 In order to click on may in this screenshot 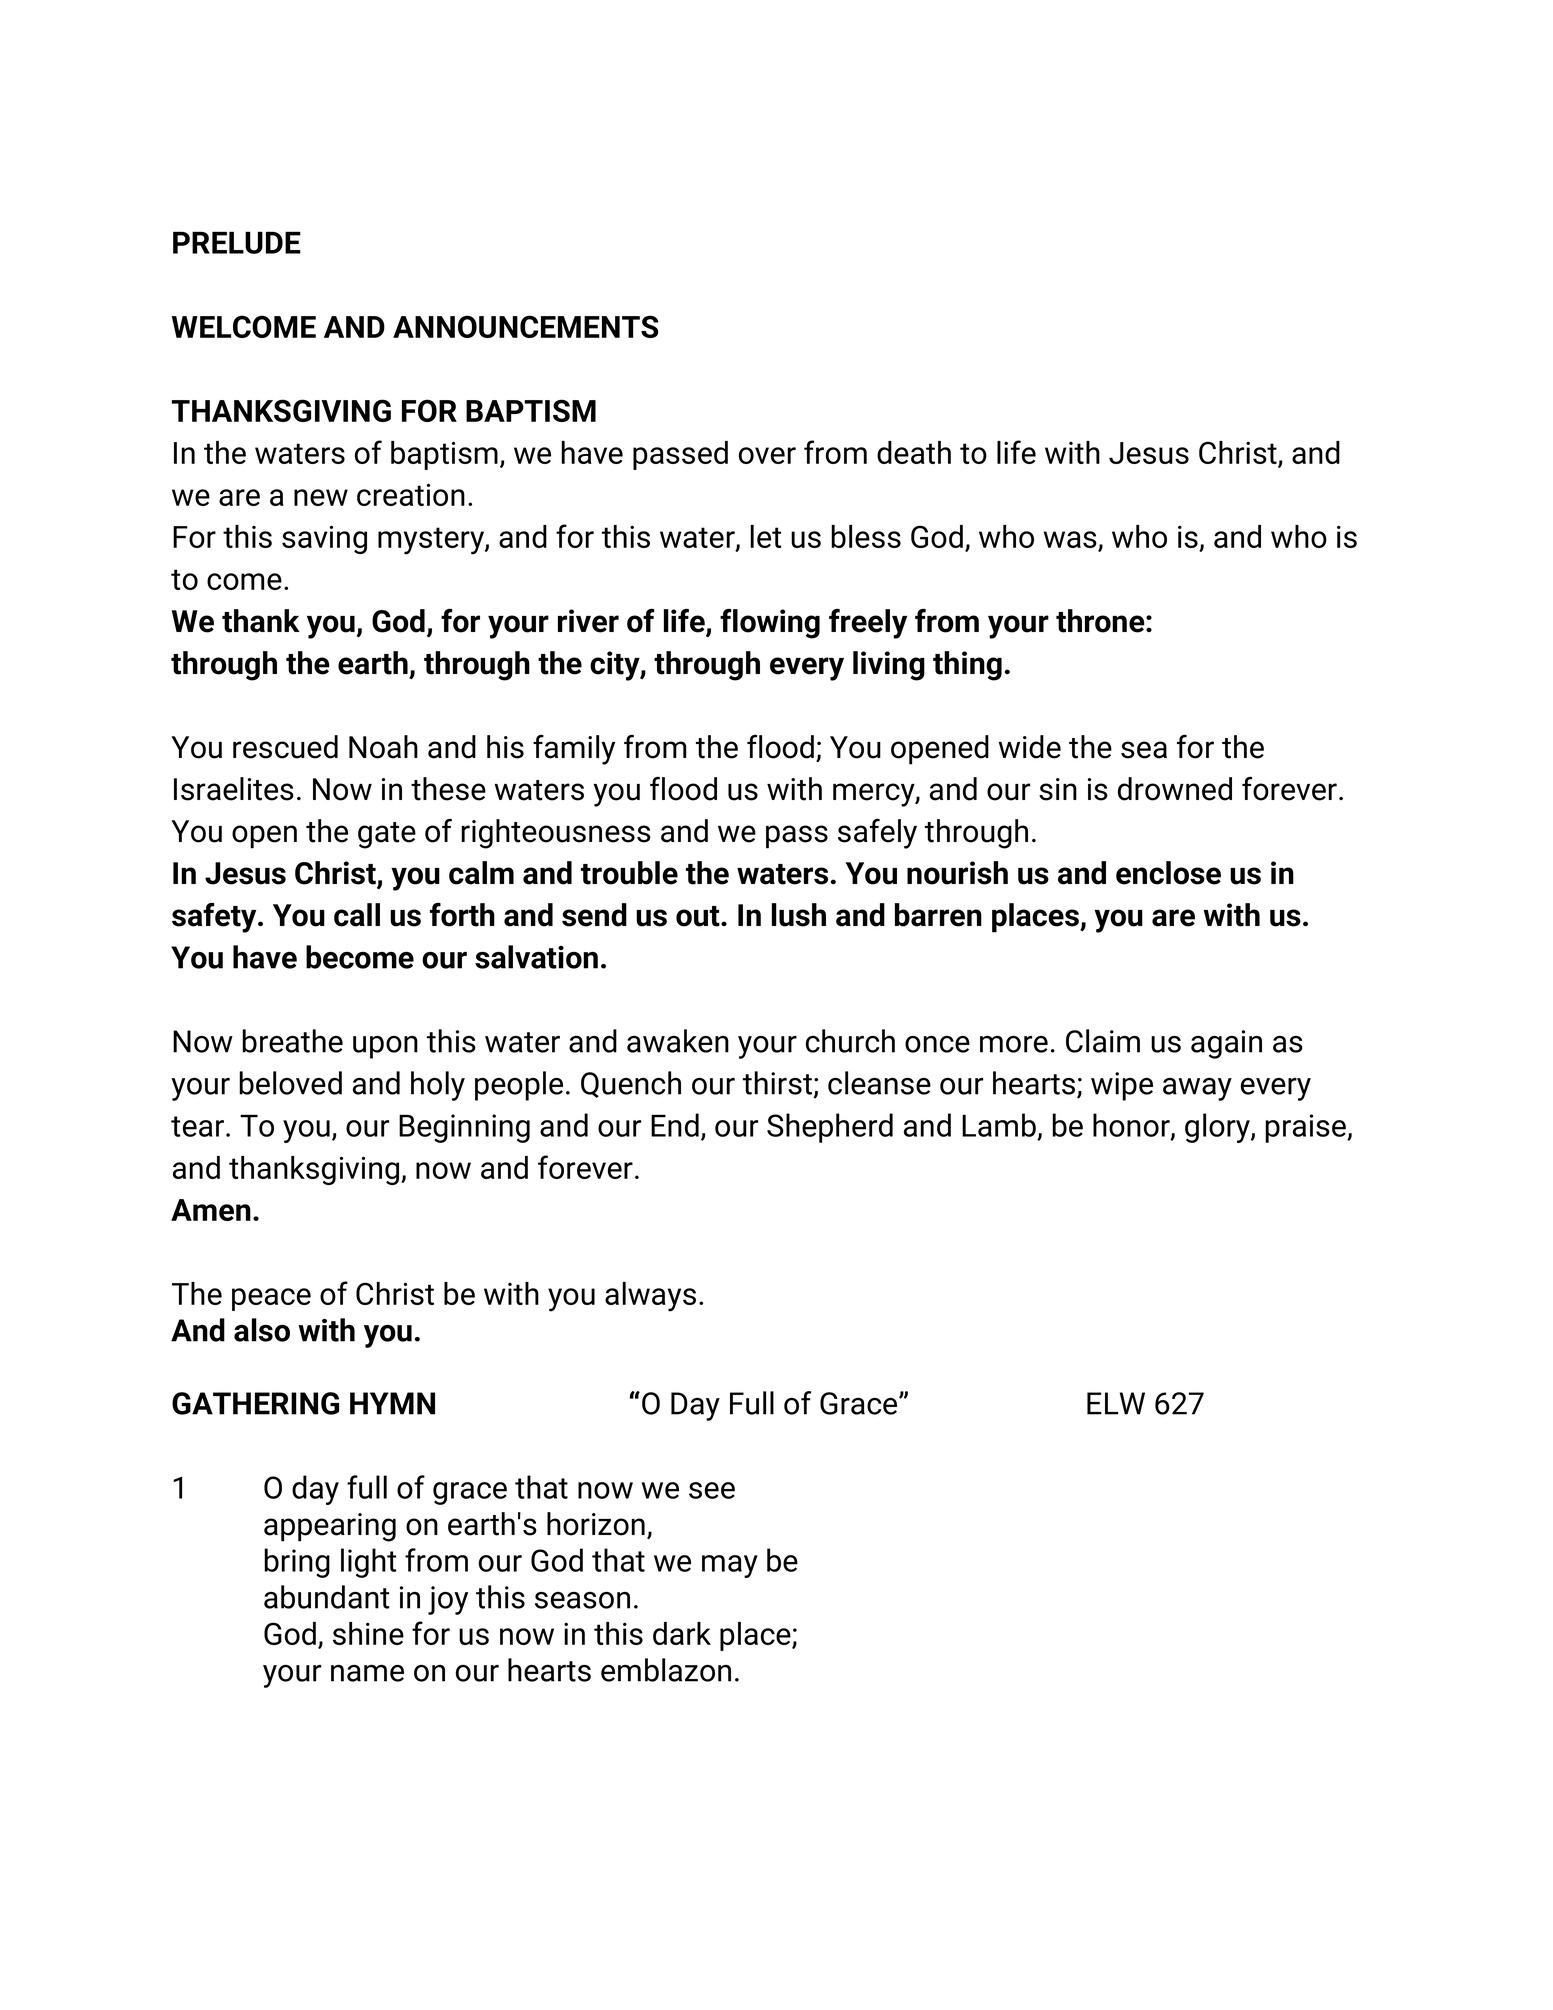, I will do `click(730, 1566)`.
